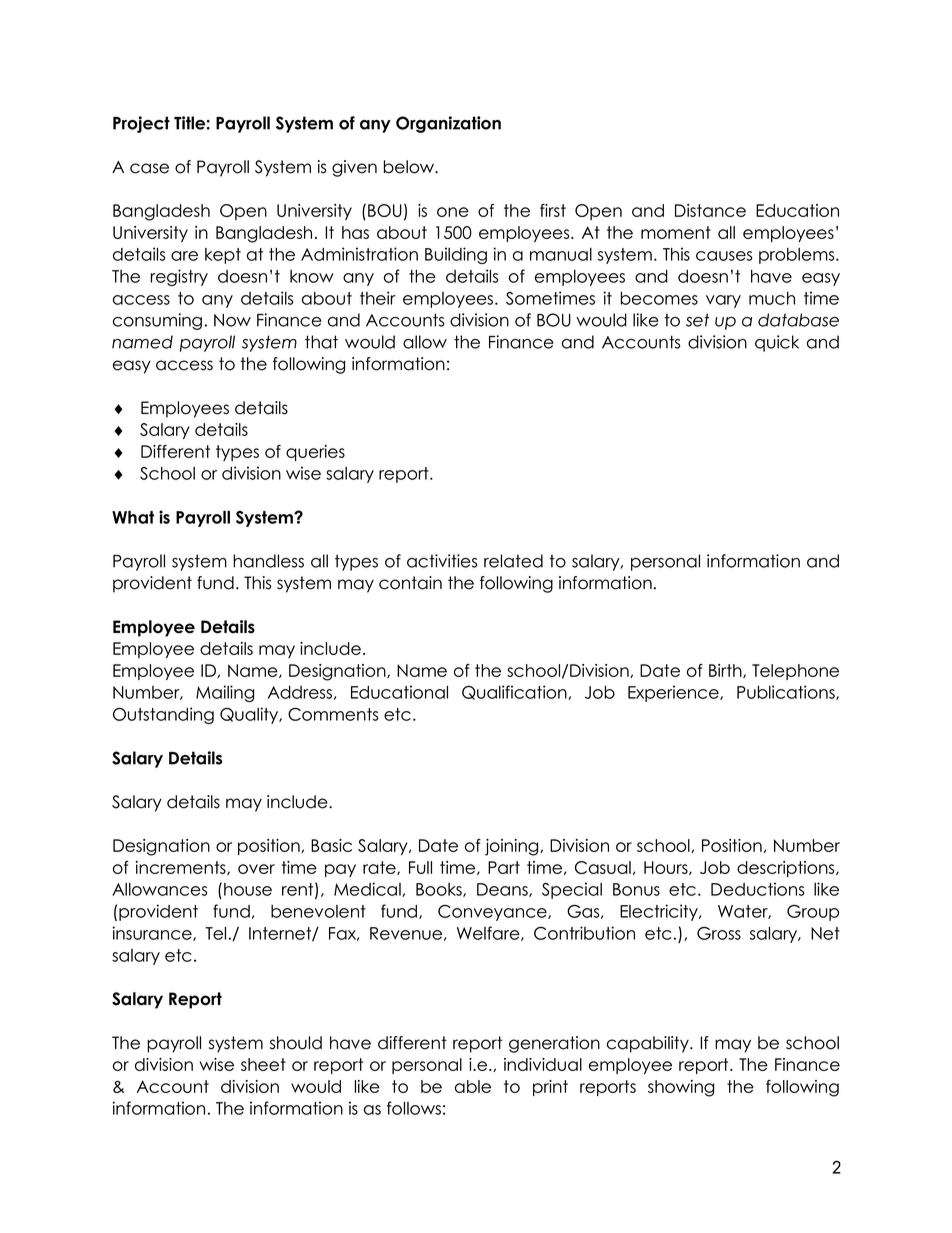 The height and width of the page is (1233, 952). What do you see at coordinates (674, 693) in the page?
I see `Experience` at bounding box center [674, 693].
